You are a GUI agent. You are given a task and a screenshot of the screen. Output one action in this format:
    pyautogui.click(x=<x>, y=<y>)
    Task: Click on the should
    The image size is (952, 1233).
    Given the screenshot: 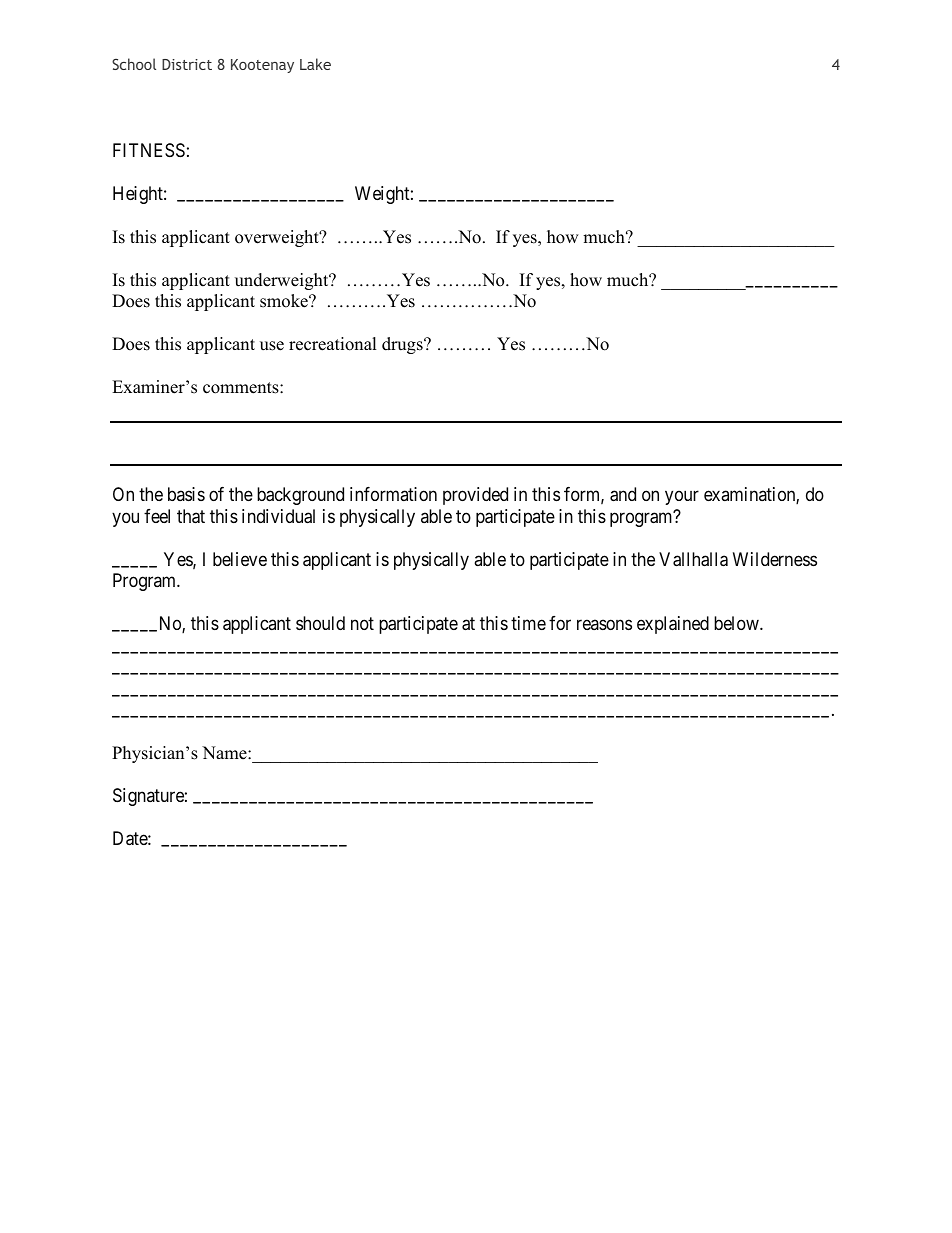 What is the action you would take?
    pyautogui.click(x=320, y=623)
